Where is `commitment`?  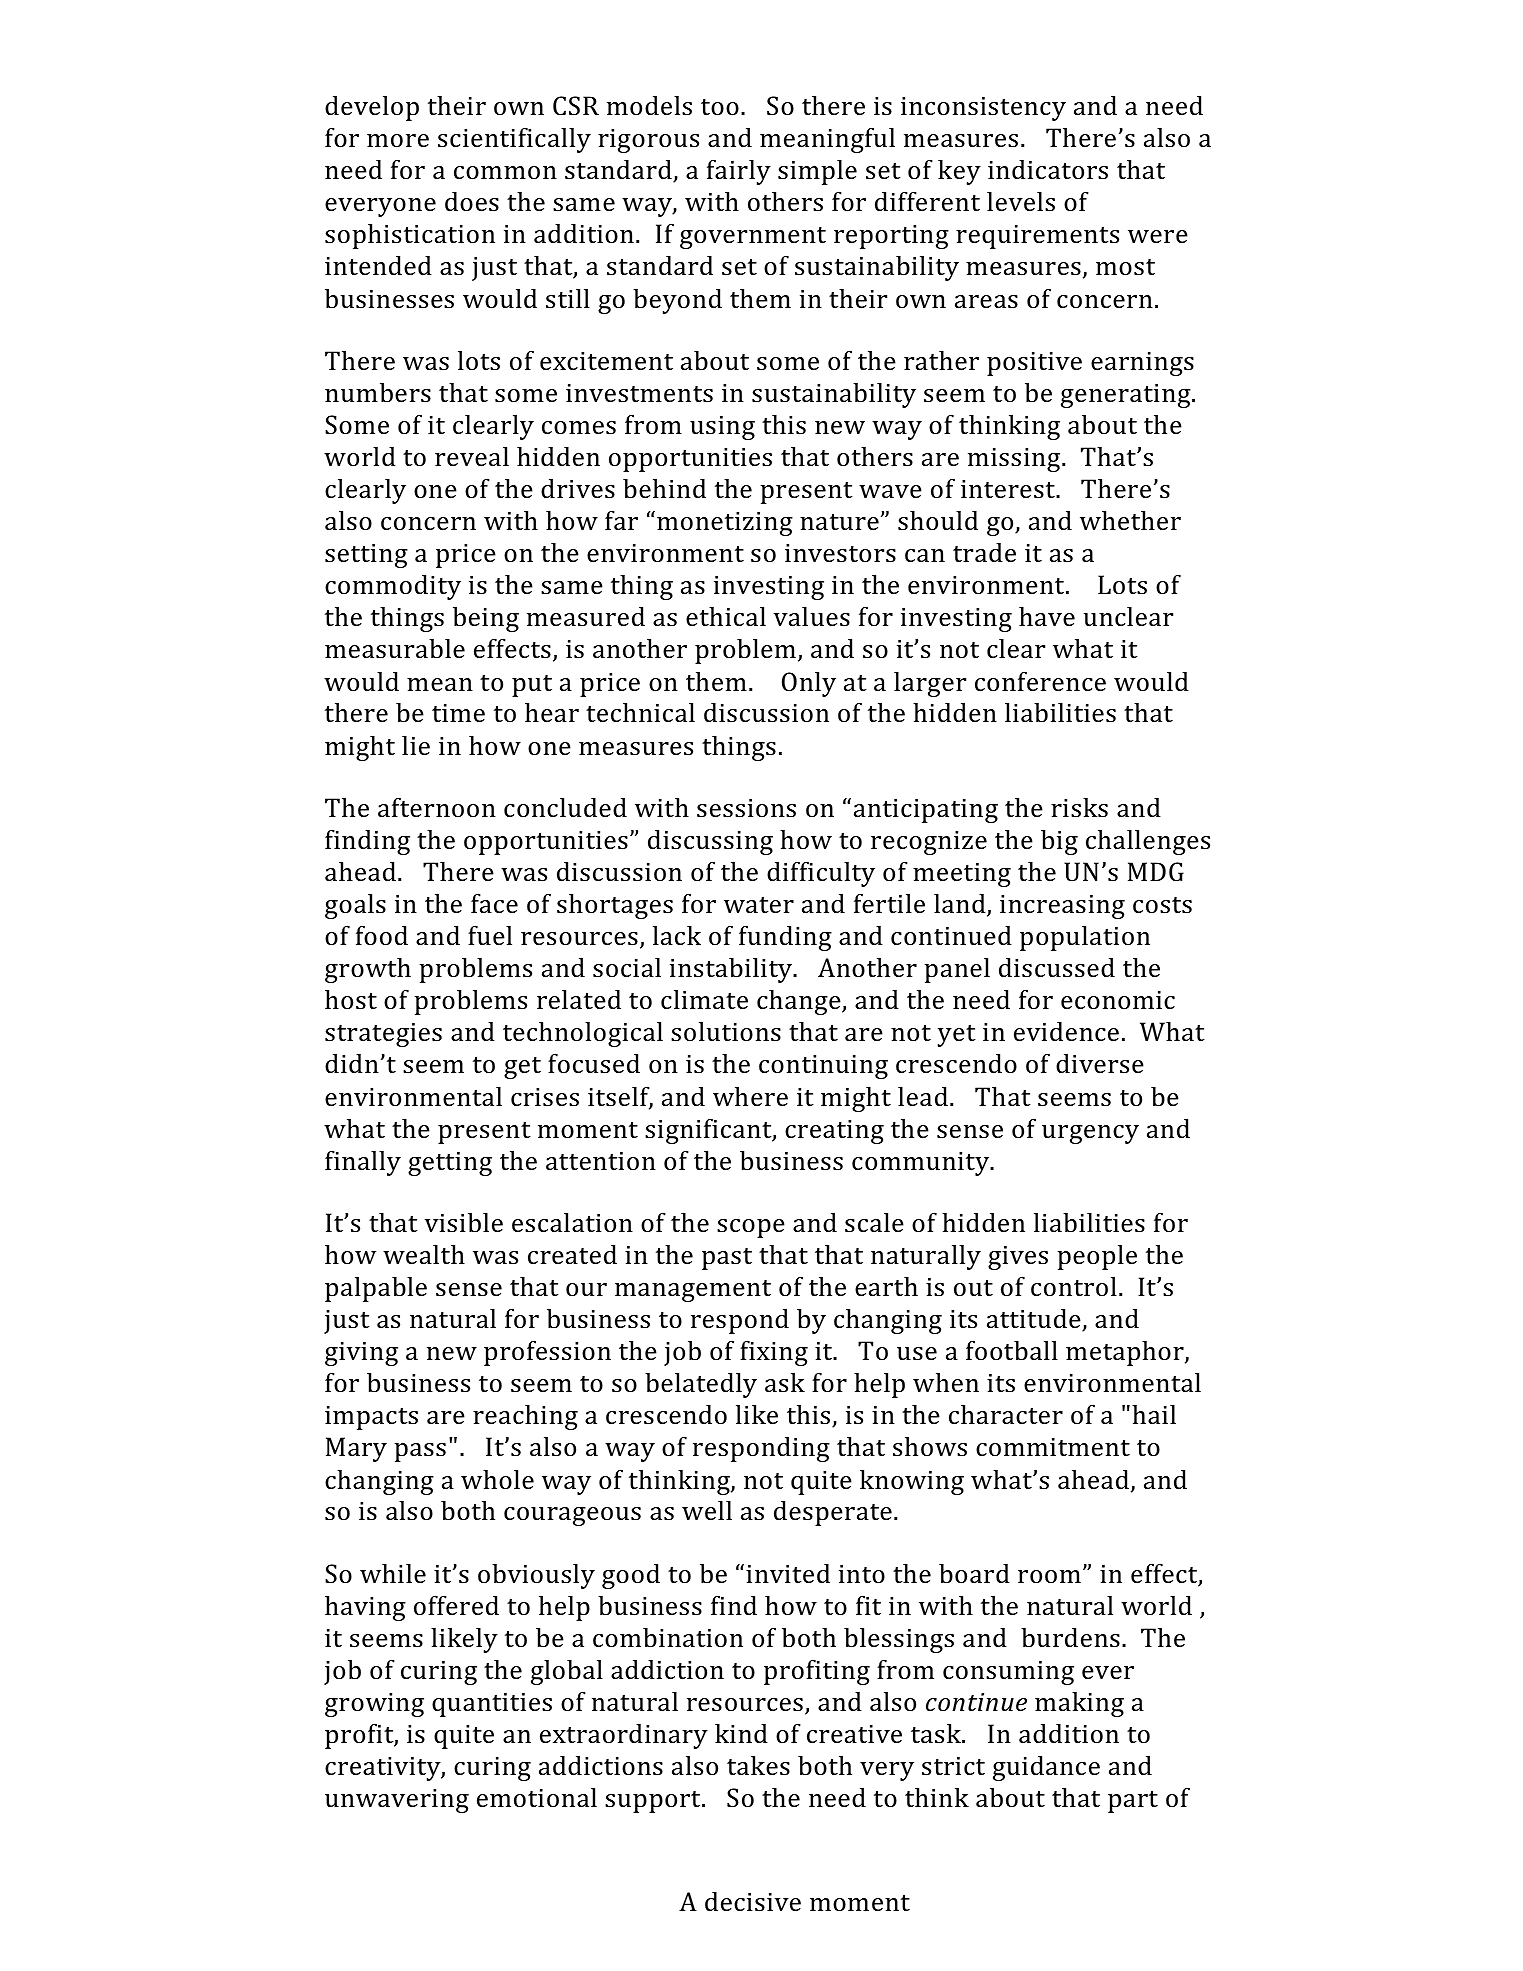
commitment is located at coordinates (1053, 1447).
